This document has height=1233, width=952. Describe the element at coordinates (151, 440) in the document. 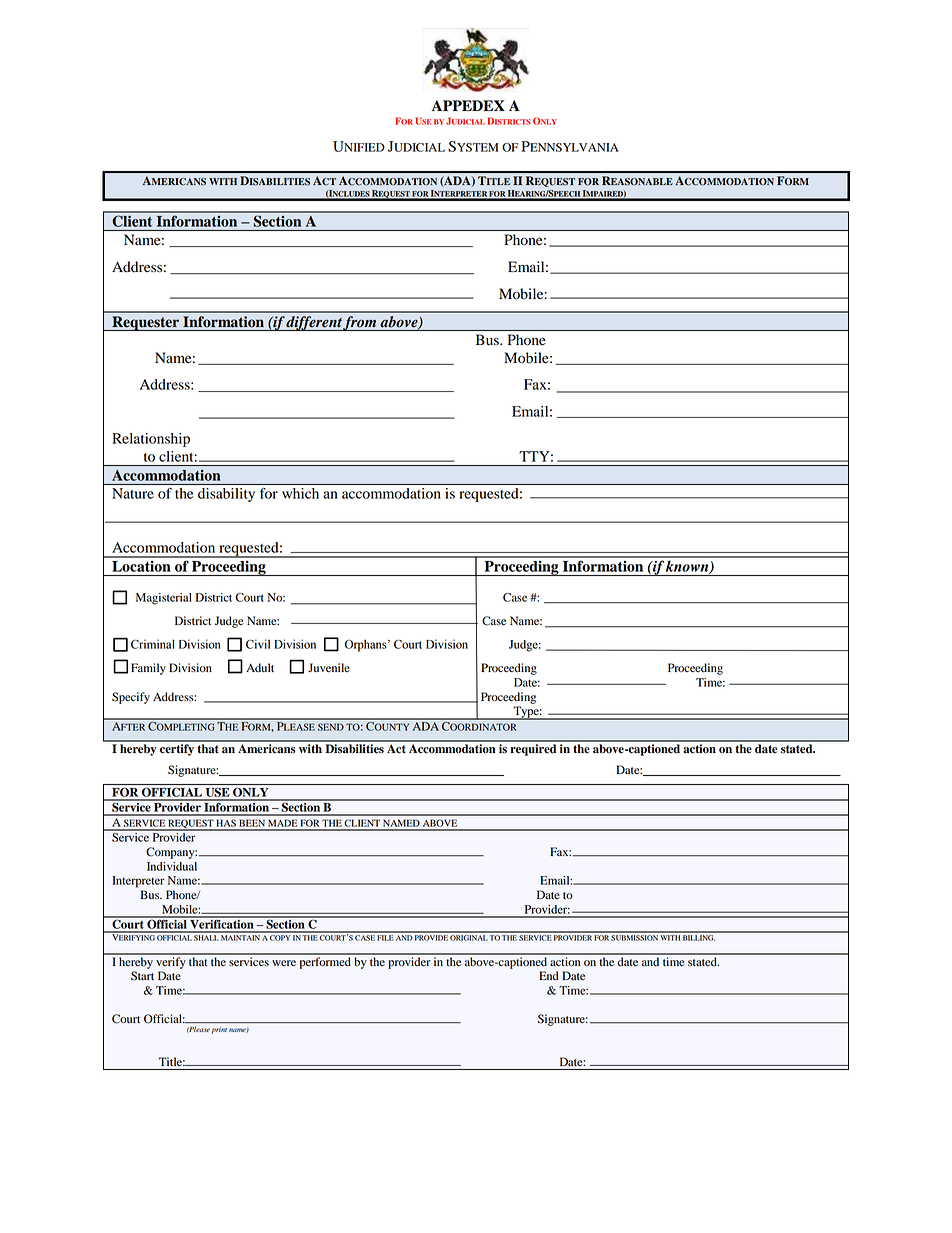

I see `Relationship` at that location.
